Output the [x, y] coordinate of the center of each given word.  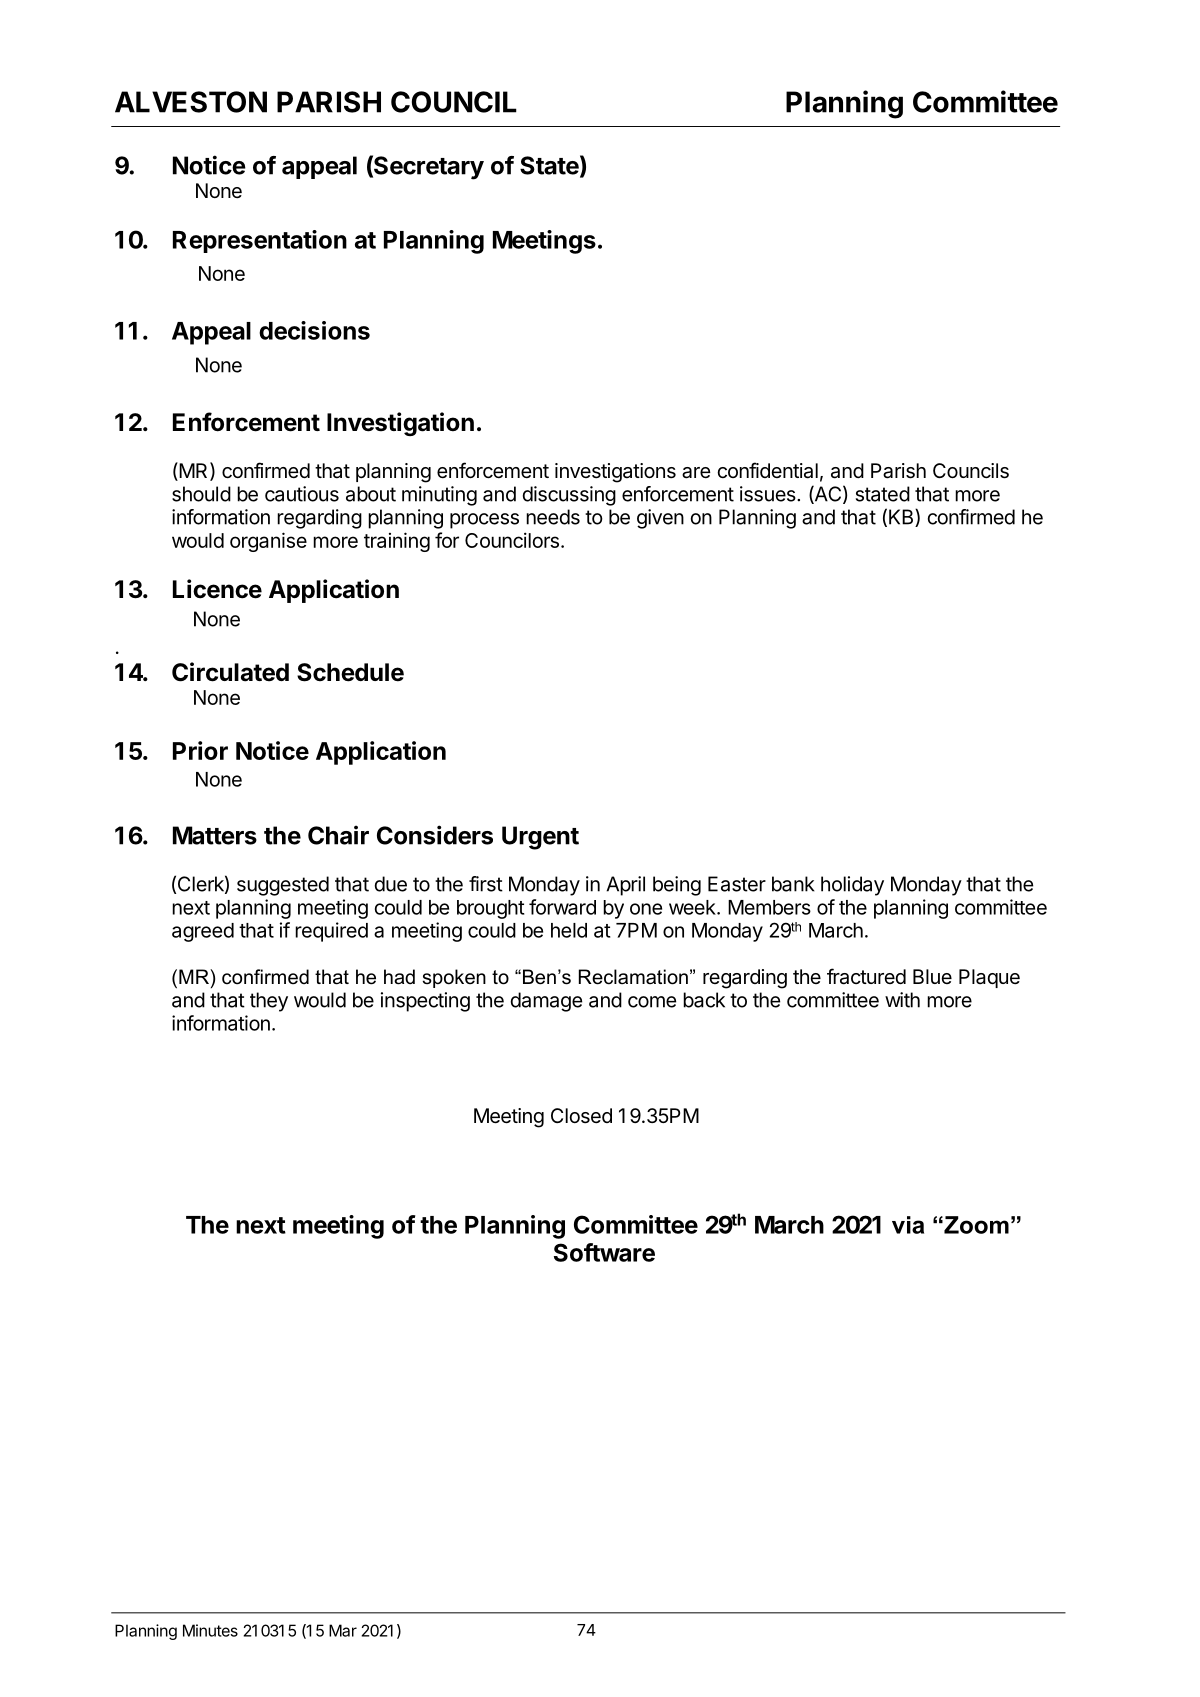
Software [604, 1252]
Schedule [350, 672]
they [269, 1002]
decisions [314, 330]
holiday [852, 886]
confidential [767, 470]
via [908, 1225]
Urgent [540, 838]
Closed [581, 1116]
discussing [569, 496]
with [902, 1000]
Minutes [210, 1630]
